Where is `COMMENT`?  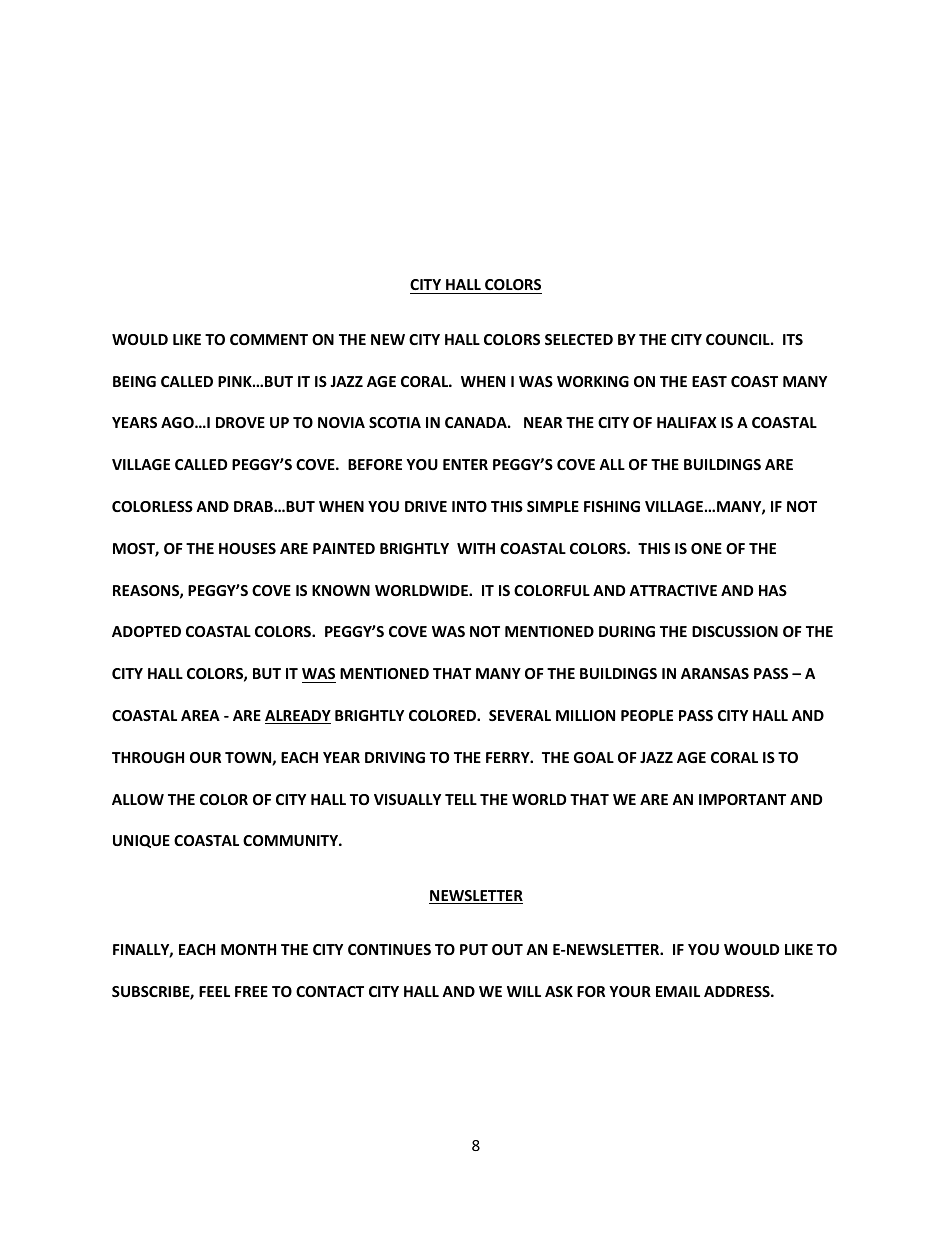
COMMENT is located at coordinates (269, 339).
